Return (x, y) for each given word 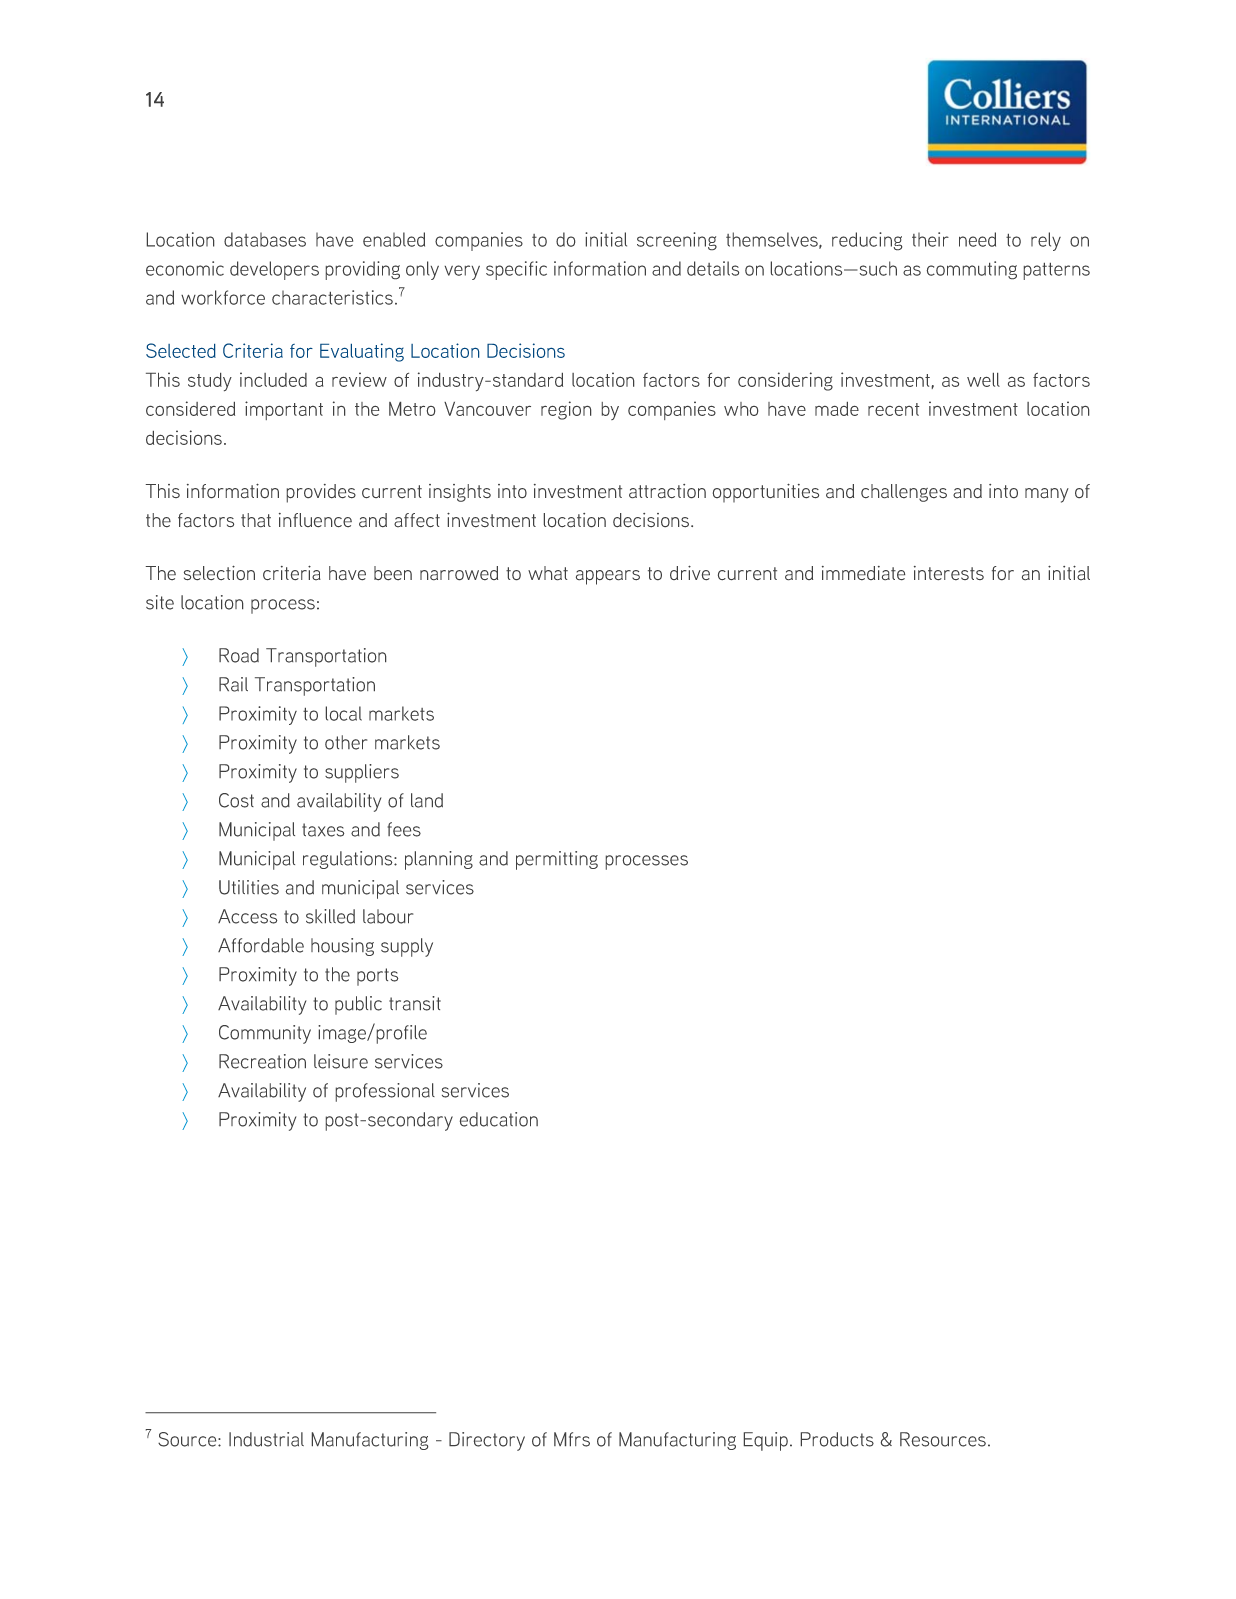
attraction (667, 491)
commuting (972, 270)
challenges (904, 493)
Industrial (266, 1439)
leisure (341, 1061)
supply (407, 947)
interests (949, 573)
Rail (233, 684)
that (256, 520)
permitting (557, 860)
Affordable (261, 945)
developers (274, 270)
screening (677, 241)
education (499, 1119)
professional (385, 1092)
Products (837, 1439)
